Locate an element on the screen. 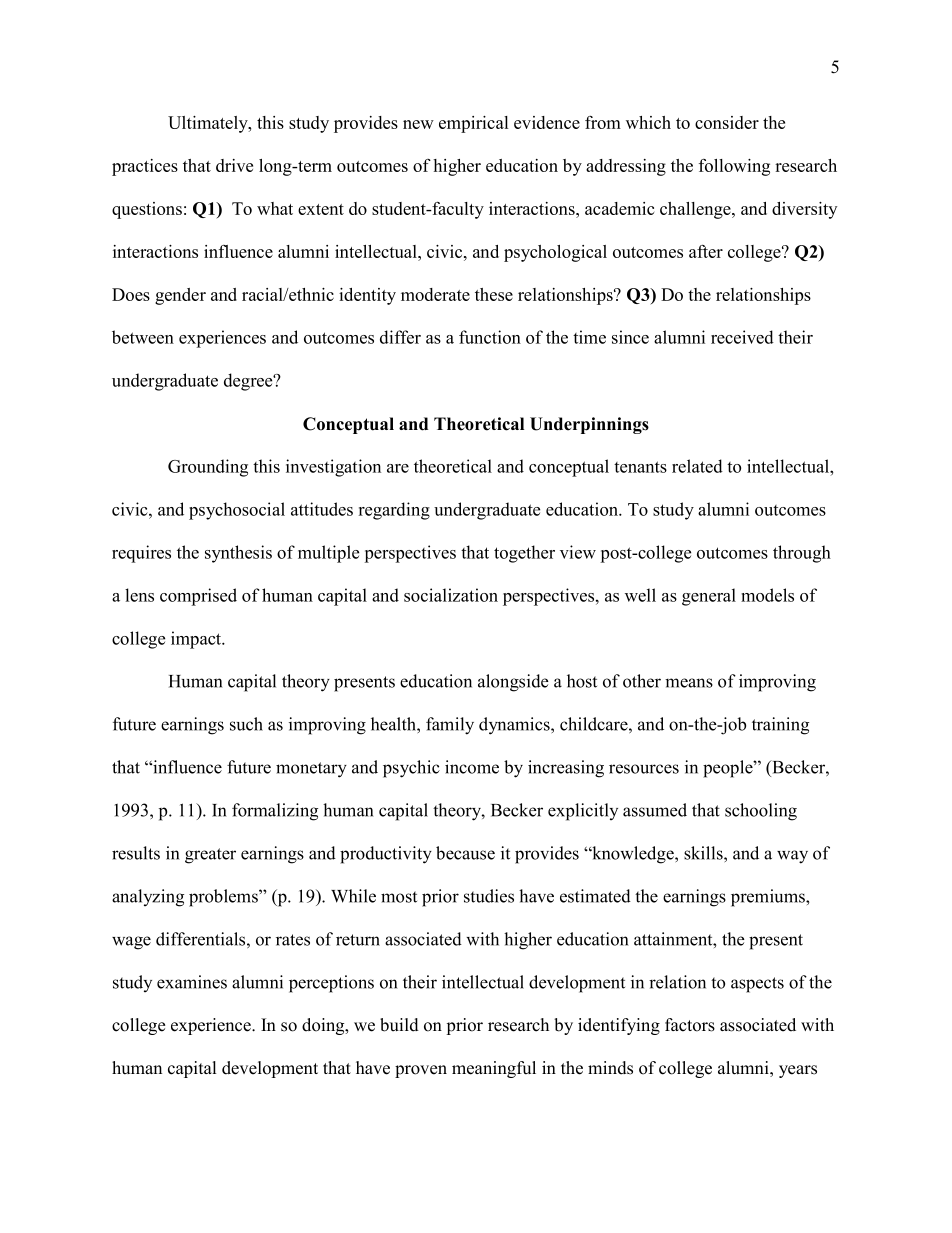 The image size is (952, 1233). empirical is located at coordinates (473, 124).
